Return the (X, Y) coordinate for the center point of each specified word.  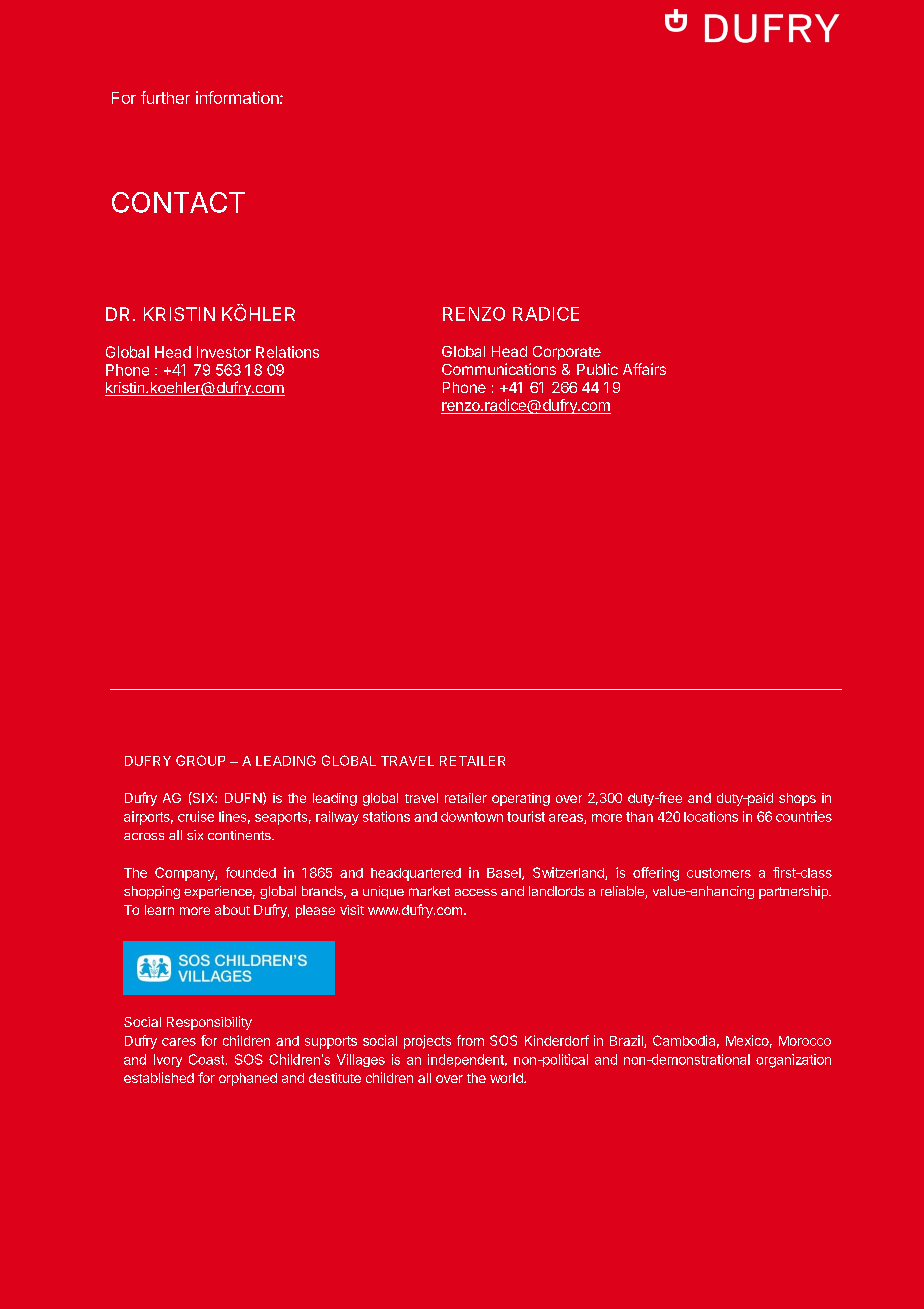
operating (521, 799)
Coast (208, 1059)
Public (597, 369)
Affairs (644, 369)
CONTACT (178, 202)
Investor (224, 352)
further (165, 97)
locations (711, 816)
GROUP (200, 760)
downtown (472, 817)
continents (240, 835)
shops (797, 799)
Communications (499, 369)
